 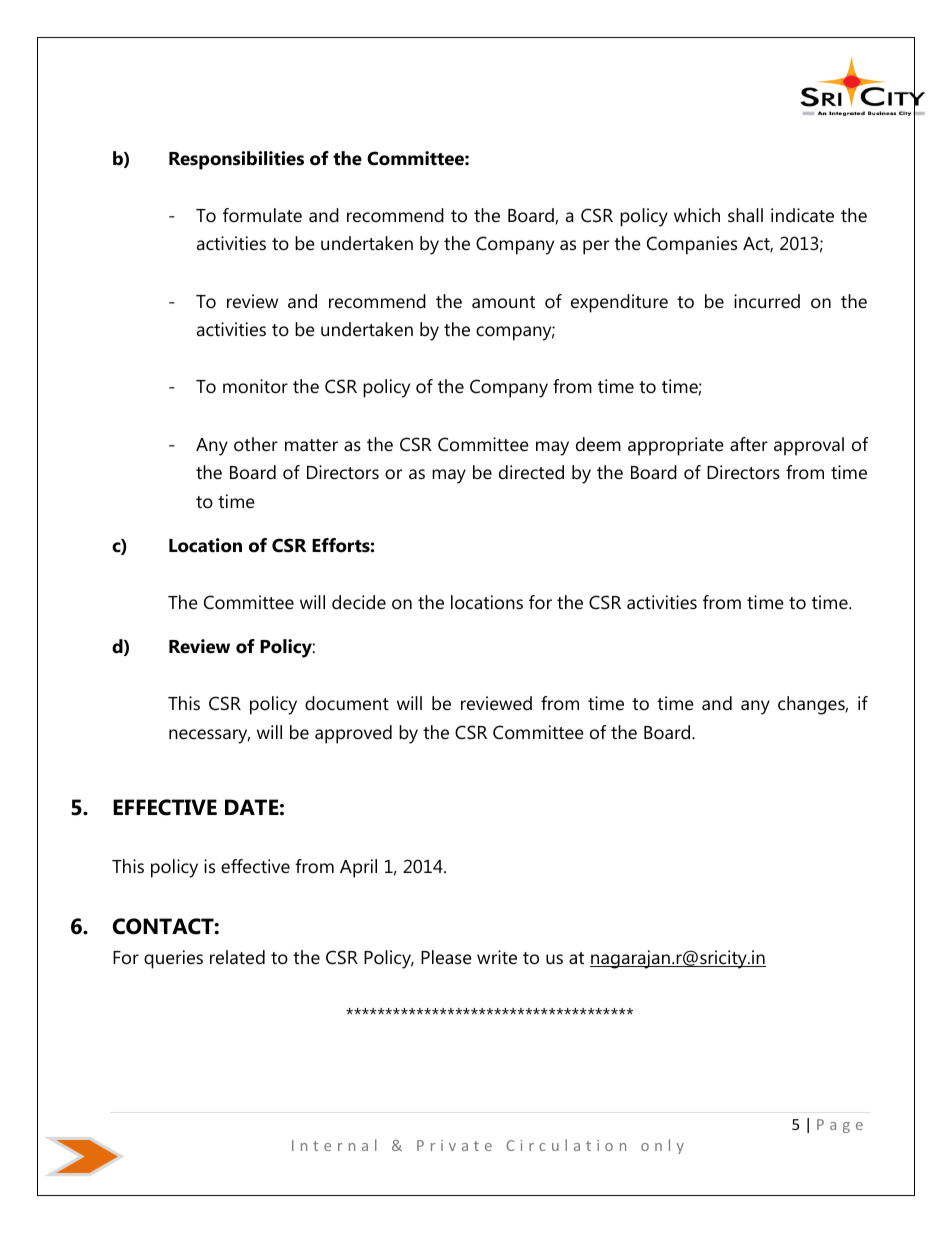 I want to click on other, so click(x=256, y=444).
